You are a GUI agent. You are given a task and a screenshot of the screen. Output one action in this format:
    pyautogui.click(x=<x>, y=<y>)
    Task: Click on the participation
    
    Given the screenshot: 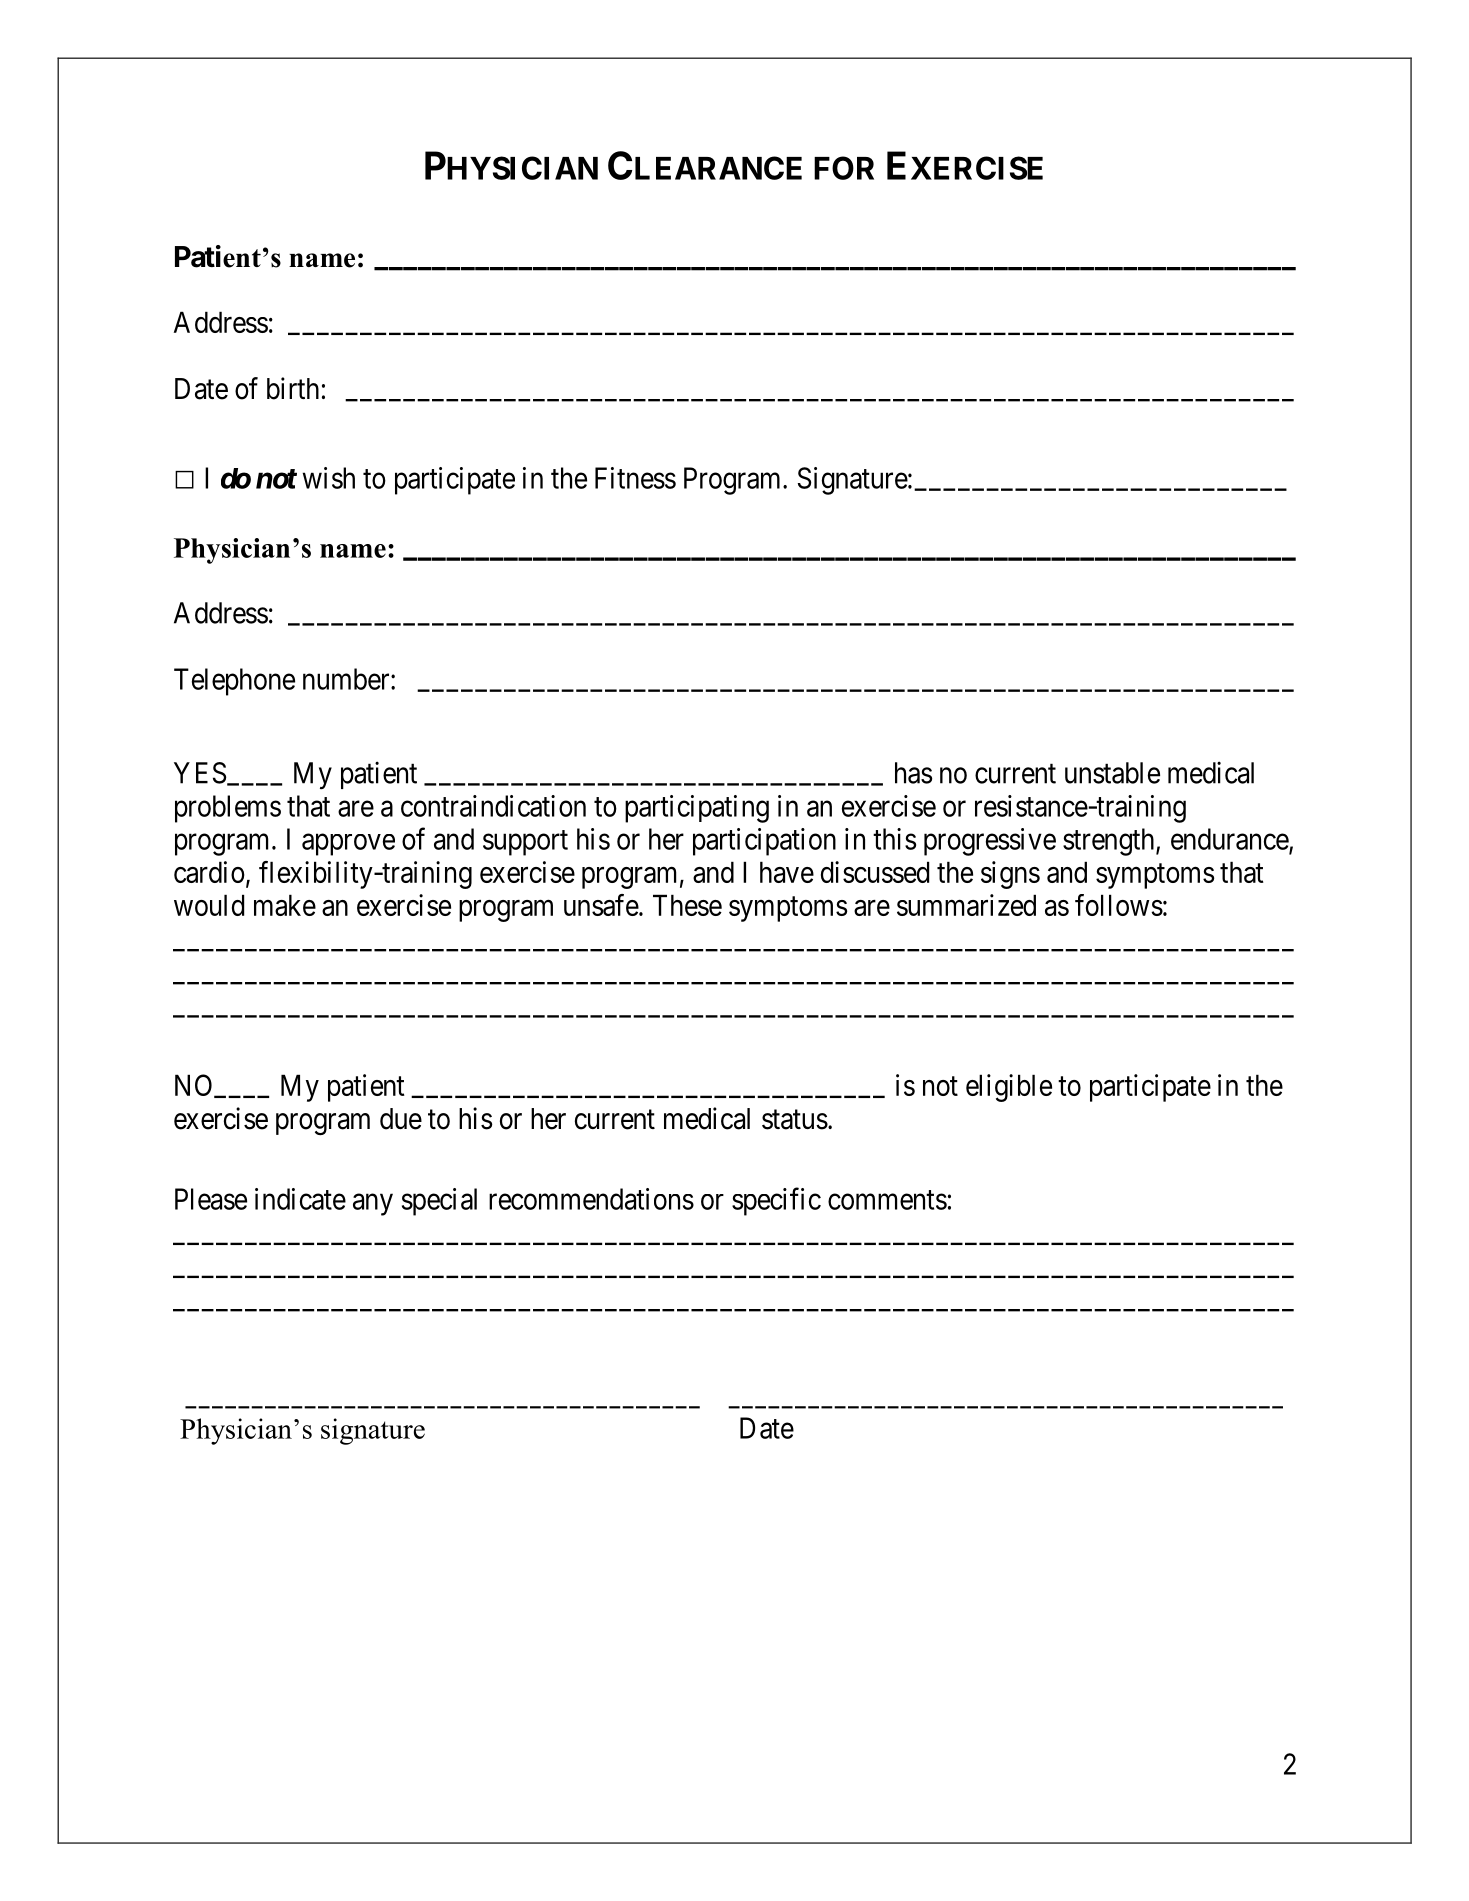 What is the action you would take?
    pyautogui.click(x=764, y=842)
